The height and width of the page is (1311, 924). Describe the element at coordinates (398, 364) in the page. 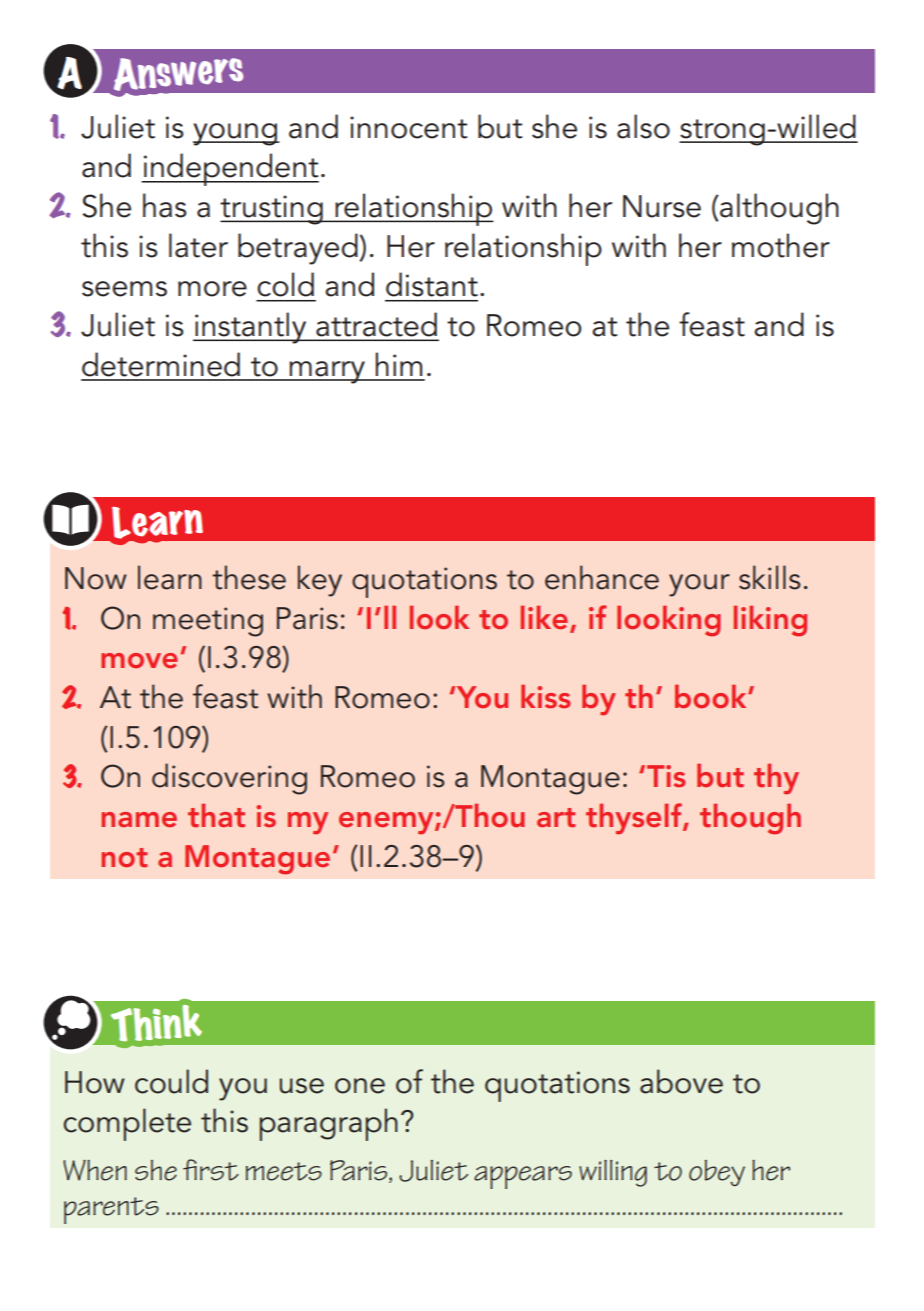

I see `him` at that location.
